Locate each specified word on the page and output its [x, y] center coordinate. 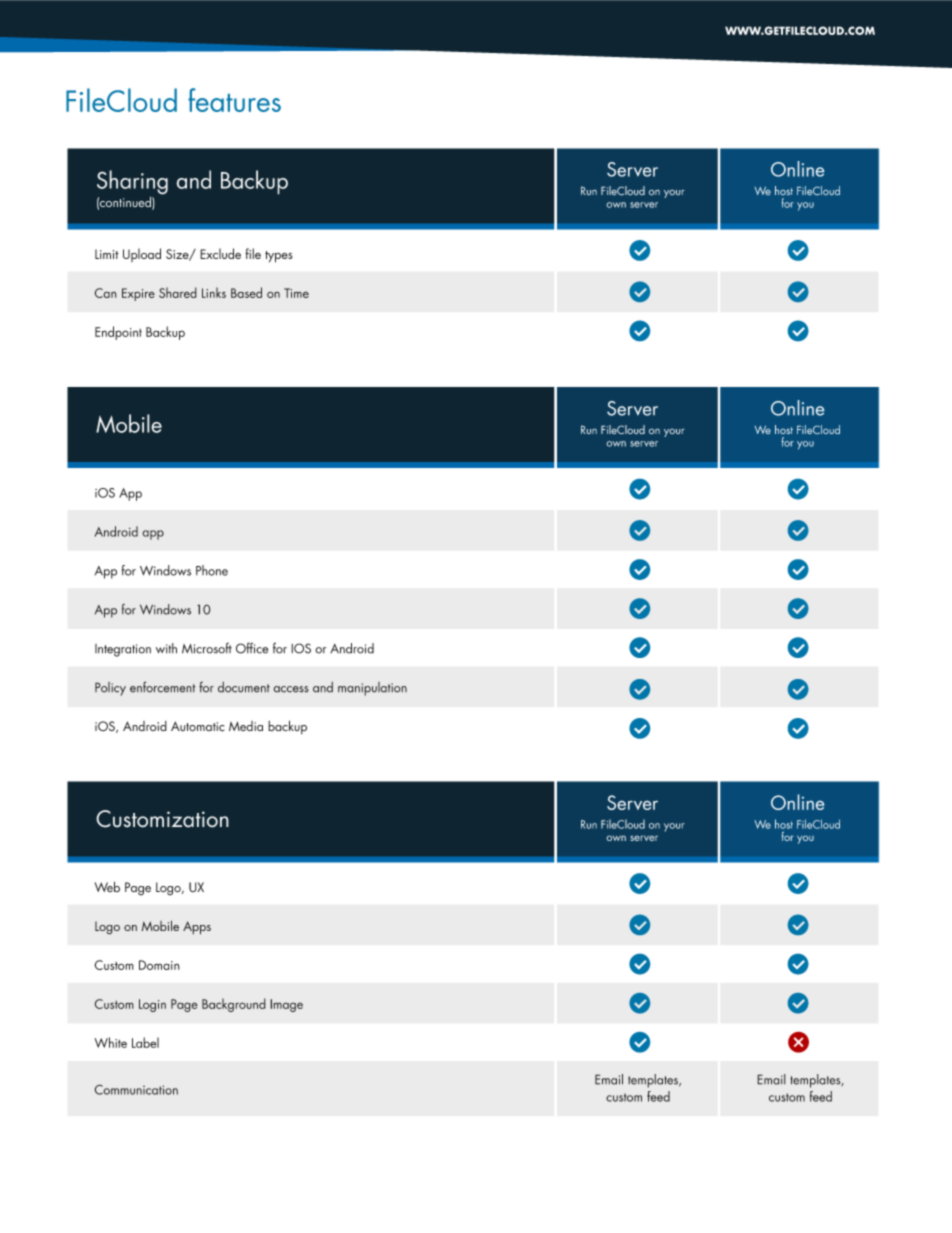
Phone [212, 570]
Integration [123, 650]
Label [145, 1042]
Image [286, 1005]
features [234, 100]
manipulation [372, 689]
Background [234, 1005]
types [279, 257]
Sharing [132, 183]
